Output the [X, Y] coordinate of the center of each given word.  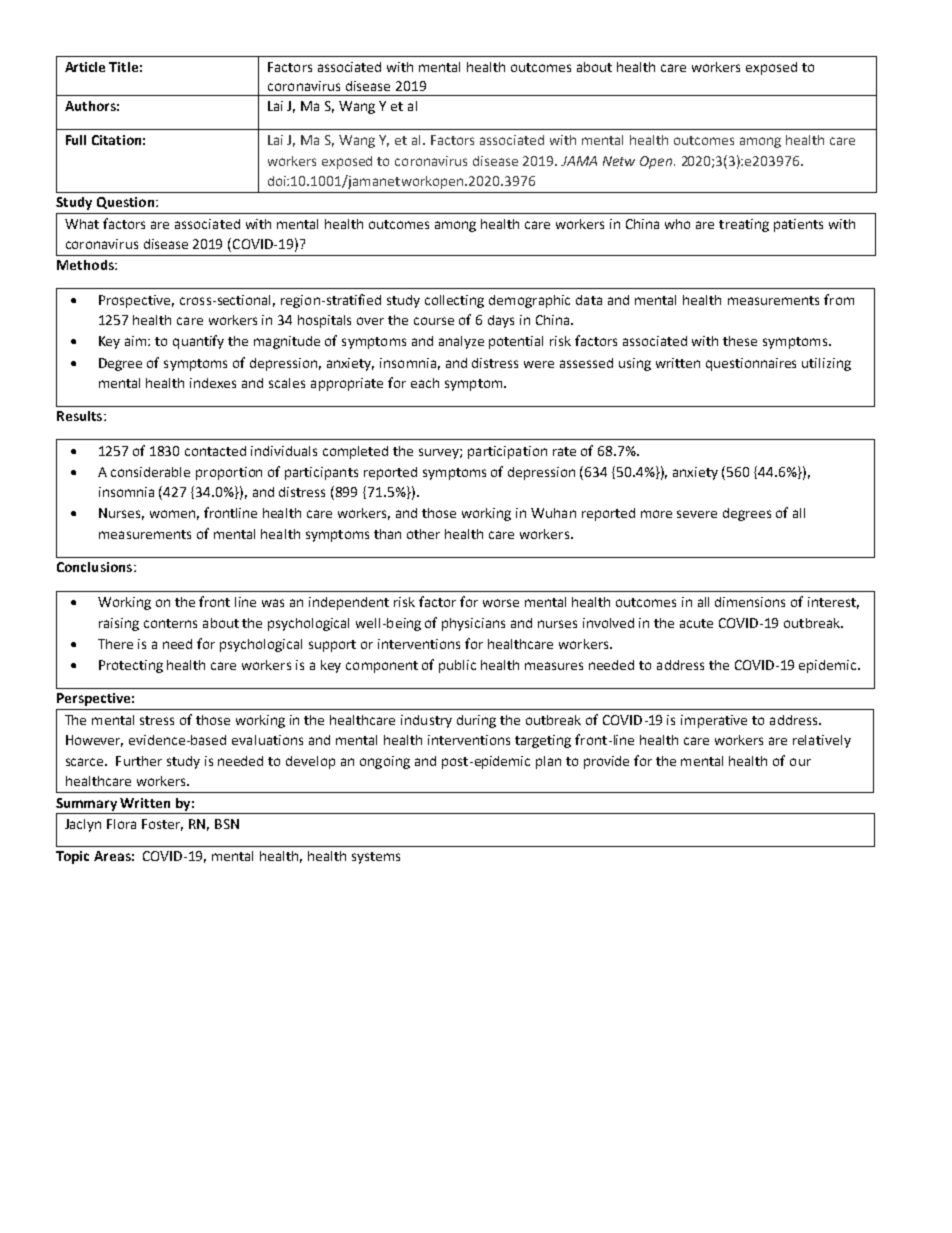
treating [744, 225]
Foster [162, 825]
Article [85, 67]
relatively [822, 741]
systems [376, 858]
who [677, 224]
